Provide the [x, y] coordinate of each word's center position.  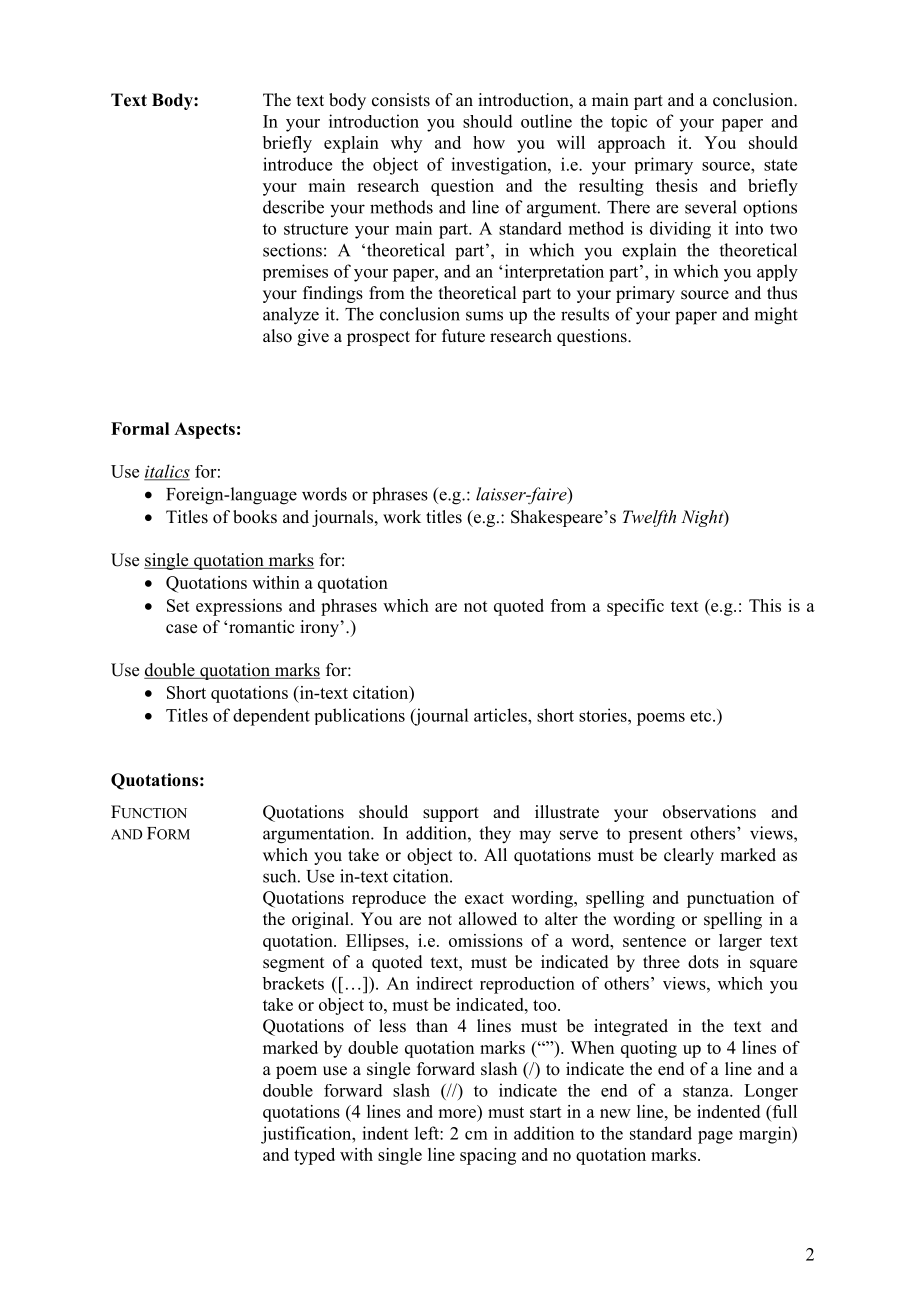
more [457, 1113]
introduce [297, 164]
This [765, 605]
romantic [261, 627]
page [715, 1137]
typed [314, 1156]
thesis [677, 185]
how [489, 142]
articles [501, 715]
